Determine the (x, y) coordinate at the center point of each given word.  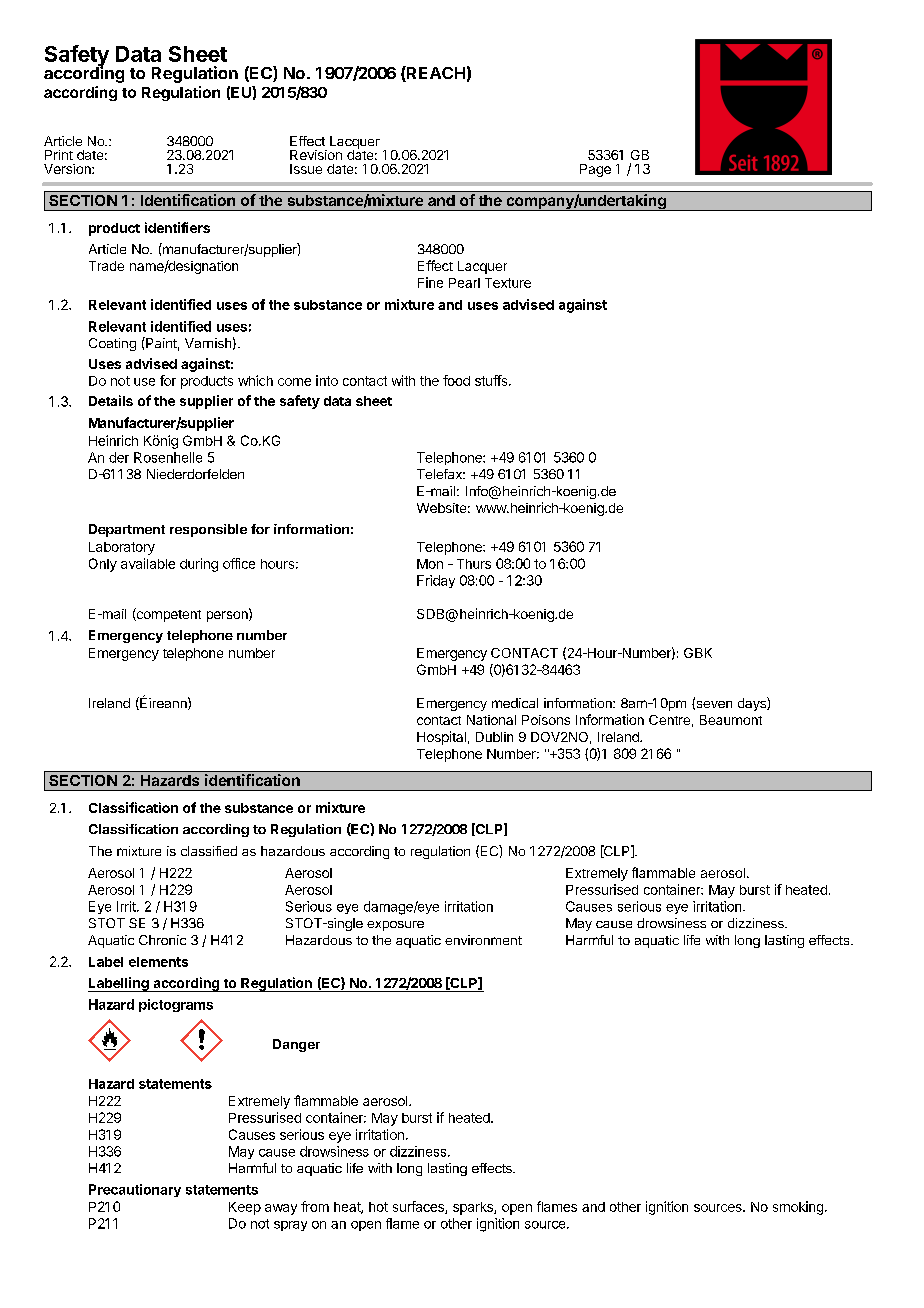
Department (127, 530)
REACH (435, 74)
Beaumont (731, 720)
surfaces (419, 1207)
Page (595, 170)
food (456, 380)
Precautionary (135, 1190)
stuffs (492, 380)
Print (59, 155)
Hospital (441, 738)
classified (209, 851)
